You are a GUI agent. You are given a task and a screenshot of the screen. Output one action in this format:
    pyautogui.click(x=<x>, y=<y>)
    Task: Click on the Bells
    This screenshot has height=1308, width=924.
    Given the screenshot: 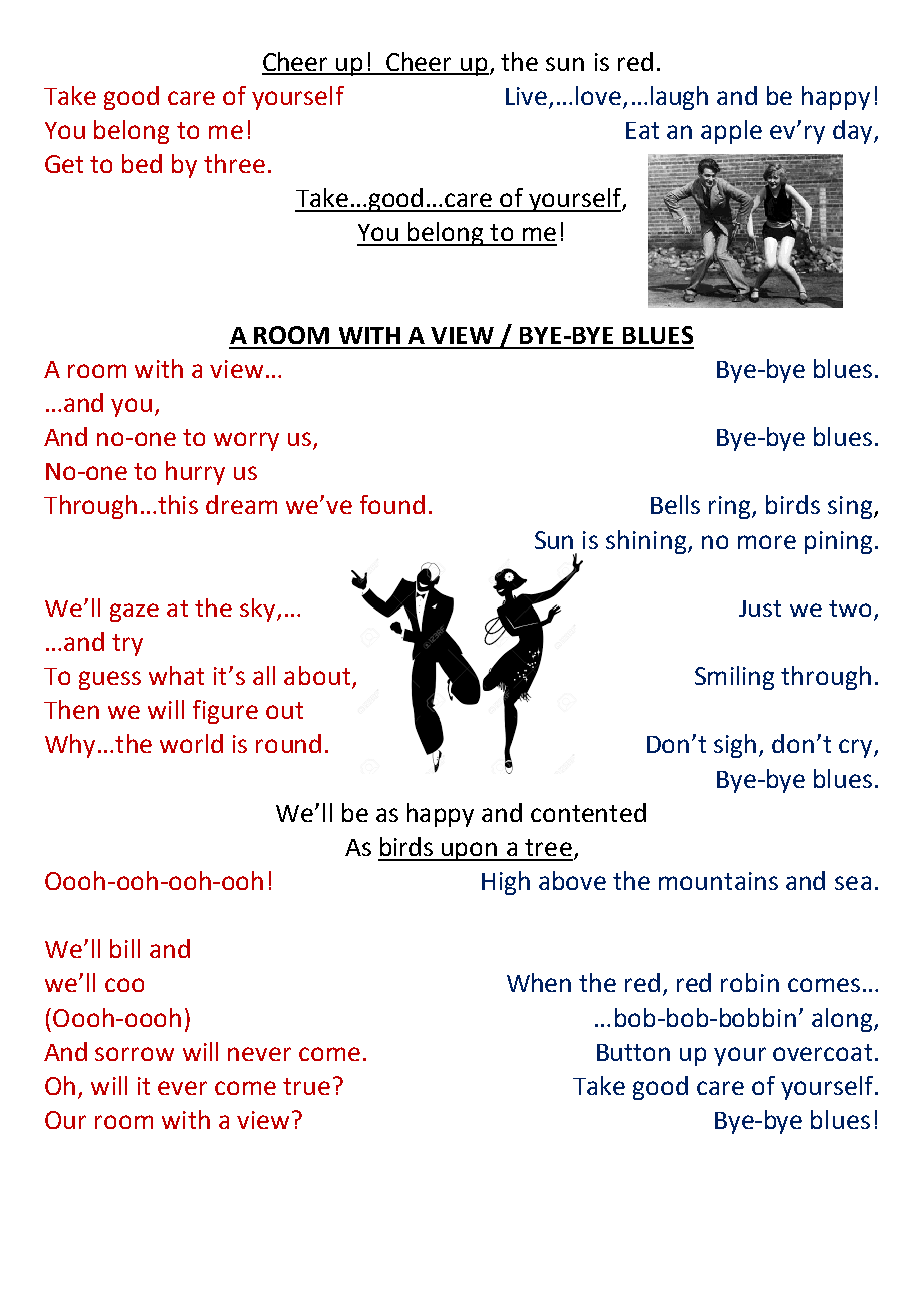 What is the action you would take?
    pyautogui.click(x=675, y=504)
